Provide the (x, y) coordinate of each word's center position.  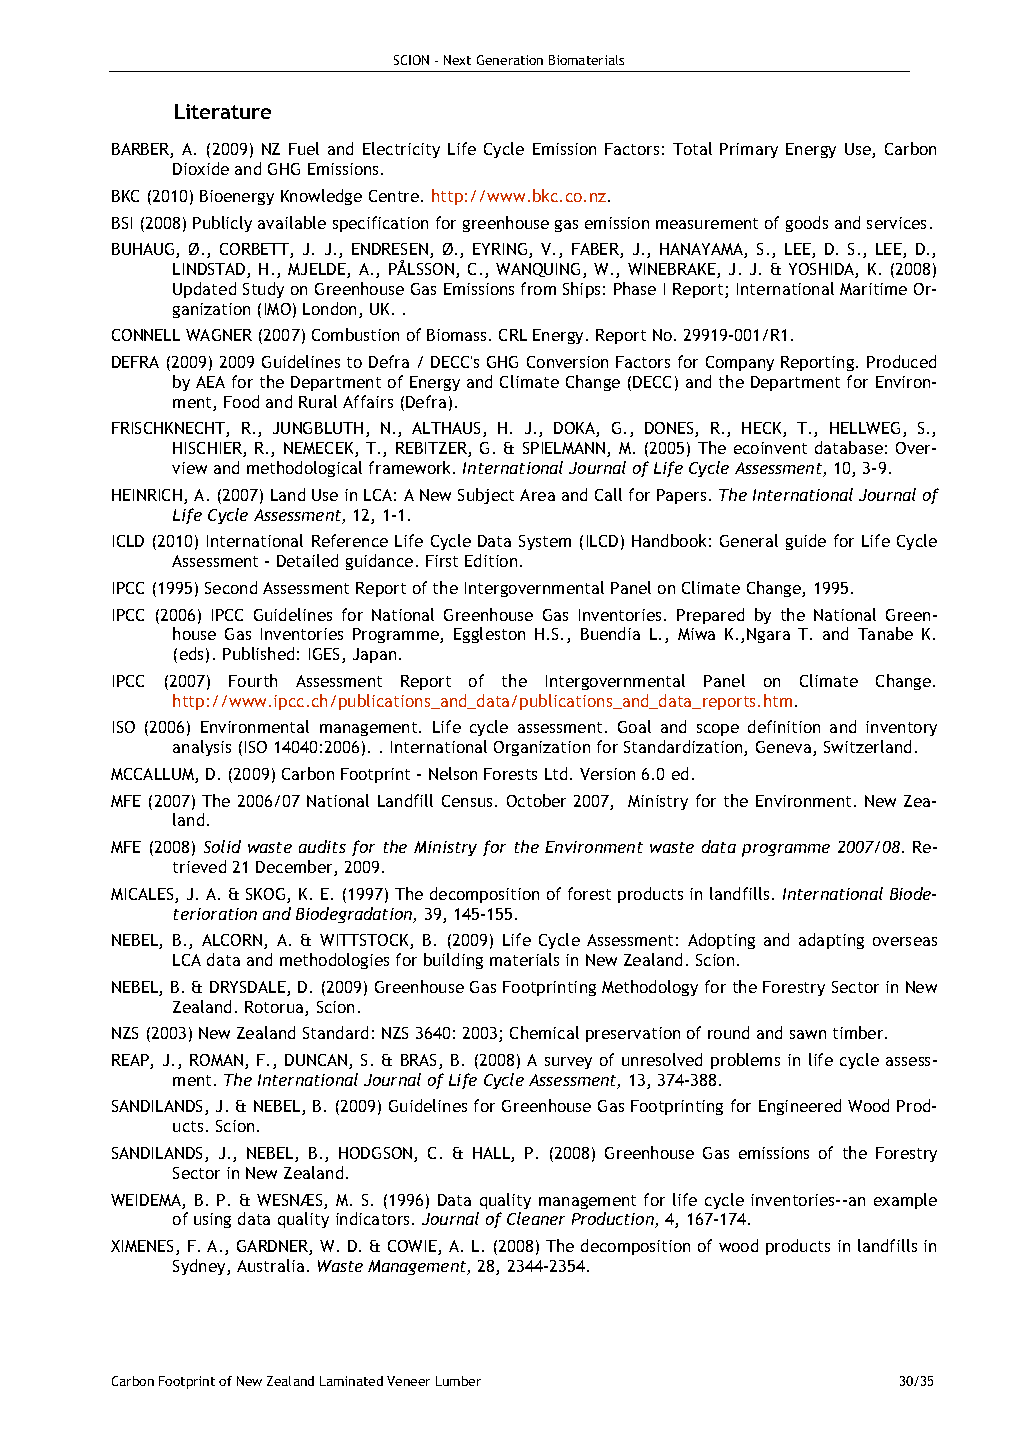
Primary (749, 150)
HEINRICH (148, 496)
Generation (510, 60)
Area (537, 495)
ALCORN (233, 941)
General (749, 540)
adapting (831, 941)
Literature (223, 111)
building (453, 961)
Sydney (200, 1267)
